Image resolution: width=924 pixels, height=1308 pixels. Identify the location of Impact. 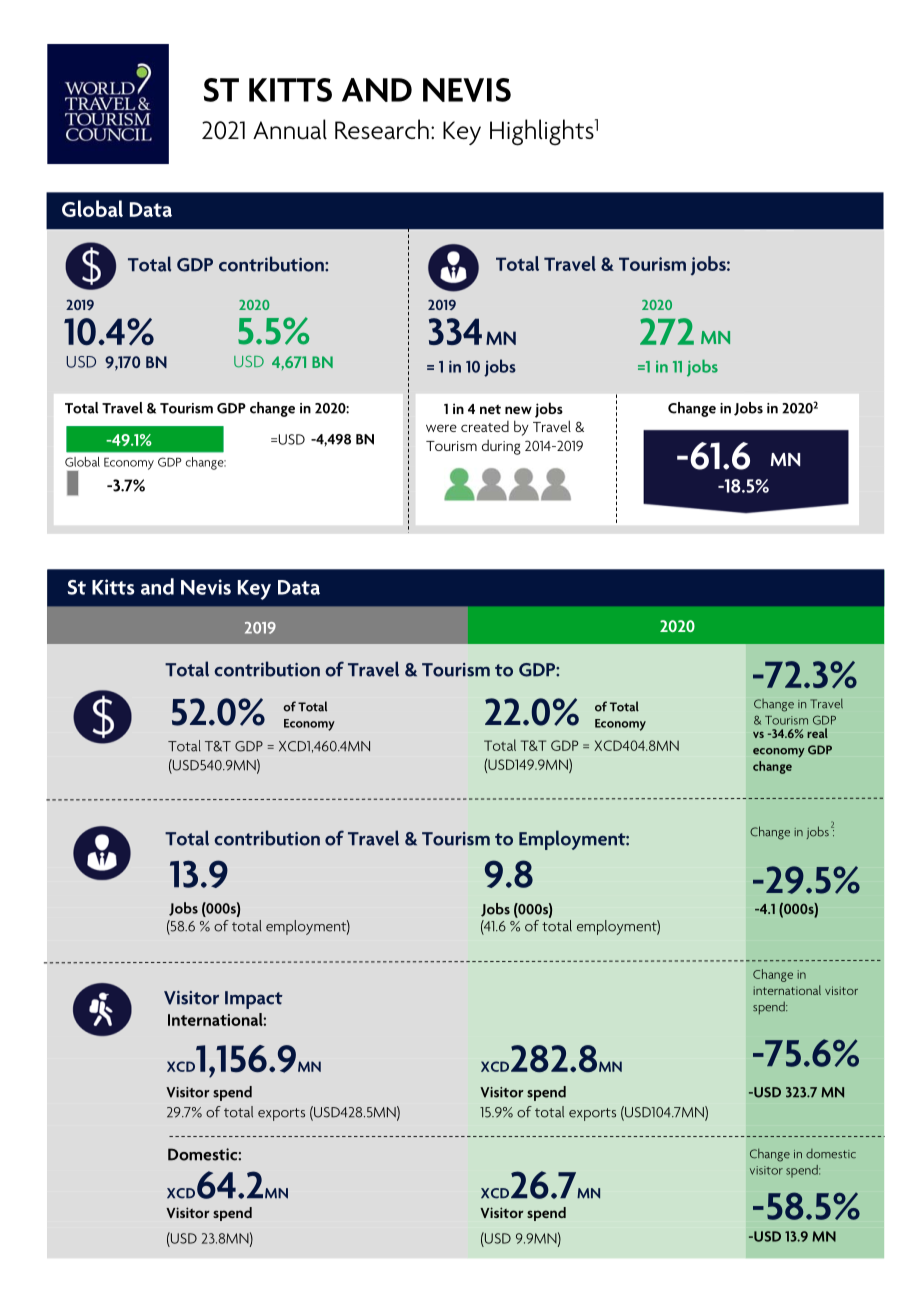
(254, 1000).
